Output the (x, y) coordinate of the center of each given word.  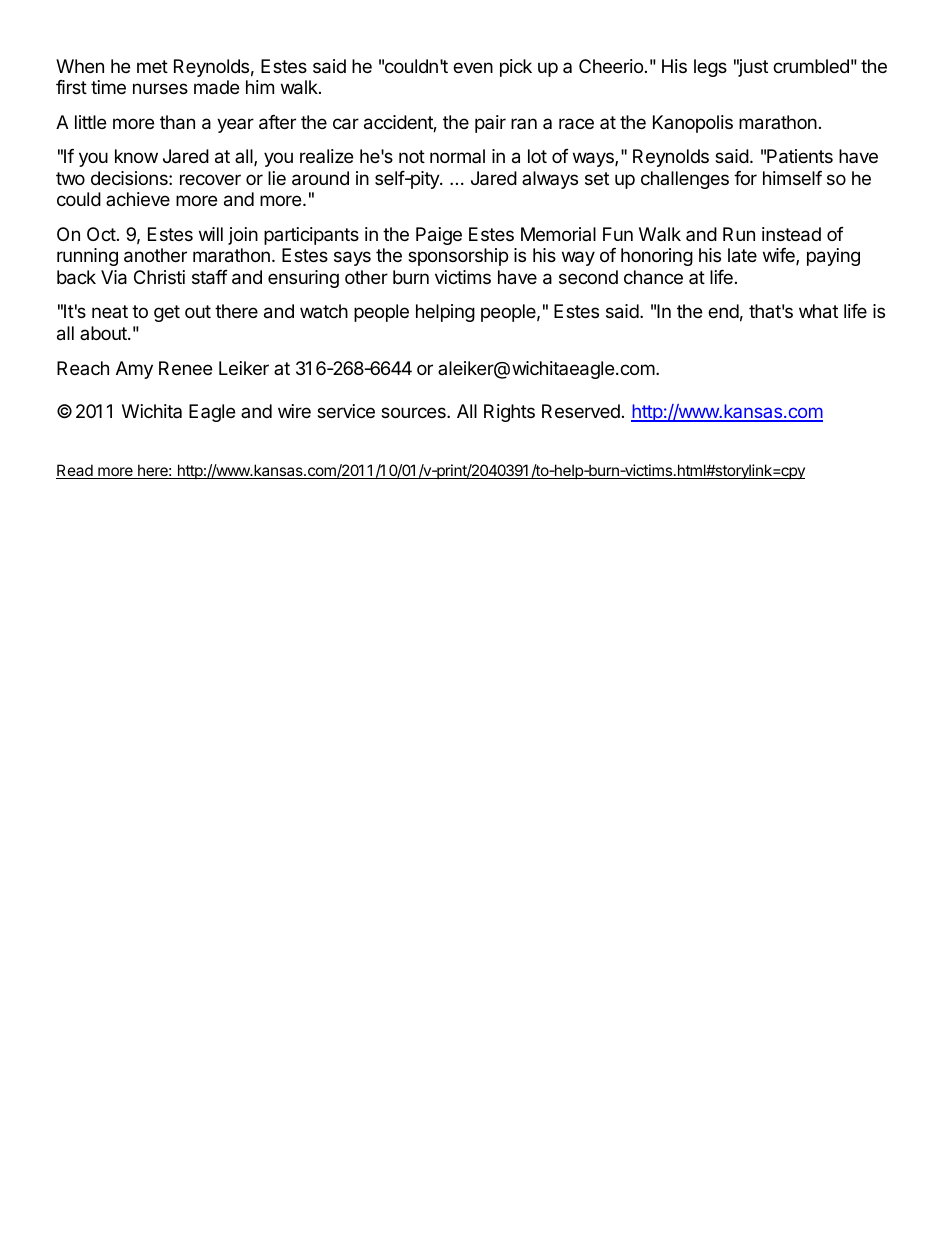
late (742, 255)
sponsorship (458, 257)
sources (414, 412)
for (745, 178)
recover (210, 179)
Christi (159, 277)
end (723, 311)
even (473, 67)
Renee (185, 368)
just (752, 68)
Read (75, 471)
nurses (160, 88)
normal (457, 156)
